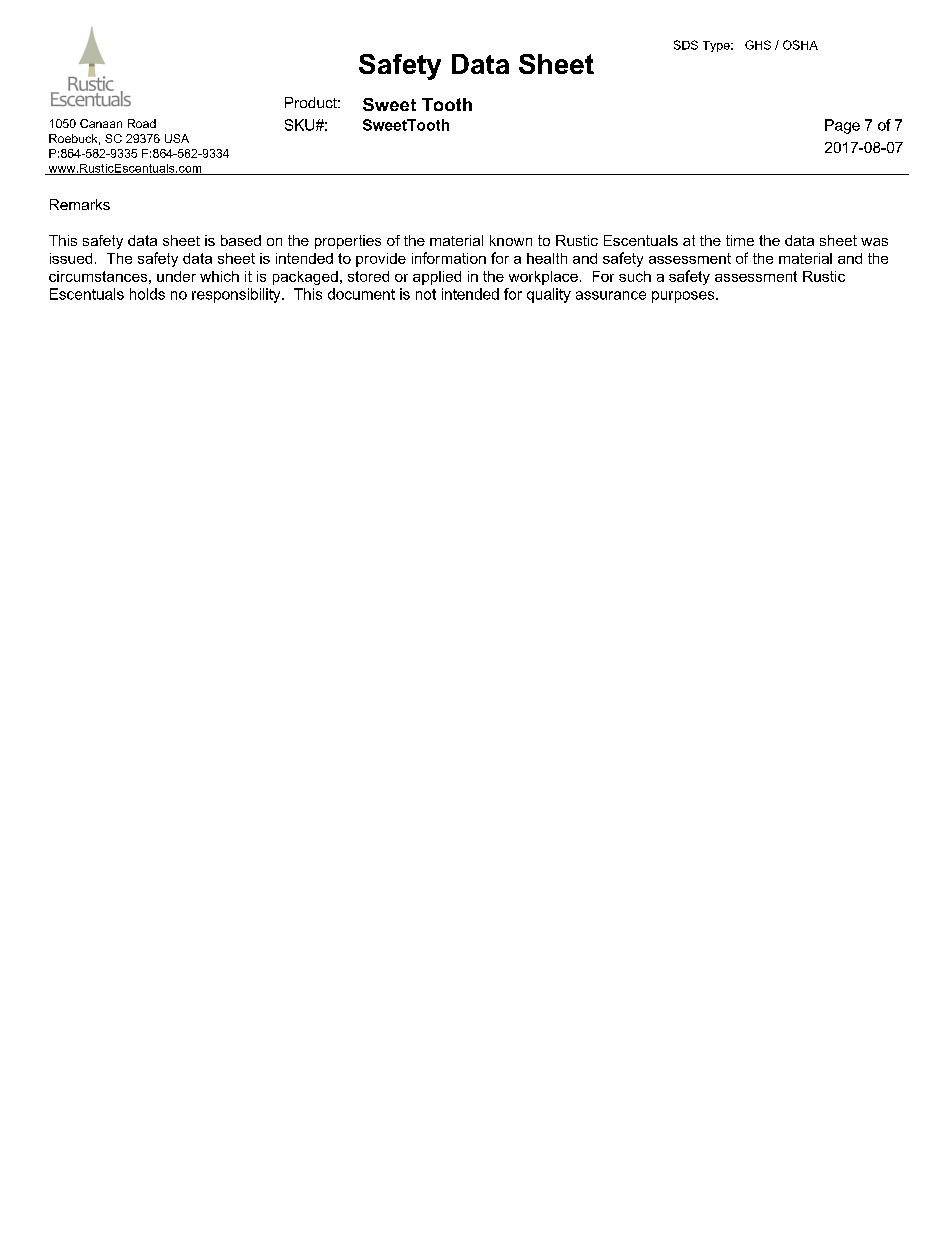 This image has width=952, height=1233. I want to click on Road, so click(142, 123).
